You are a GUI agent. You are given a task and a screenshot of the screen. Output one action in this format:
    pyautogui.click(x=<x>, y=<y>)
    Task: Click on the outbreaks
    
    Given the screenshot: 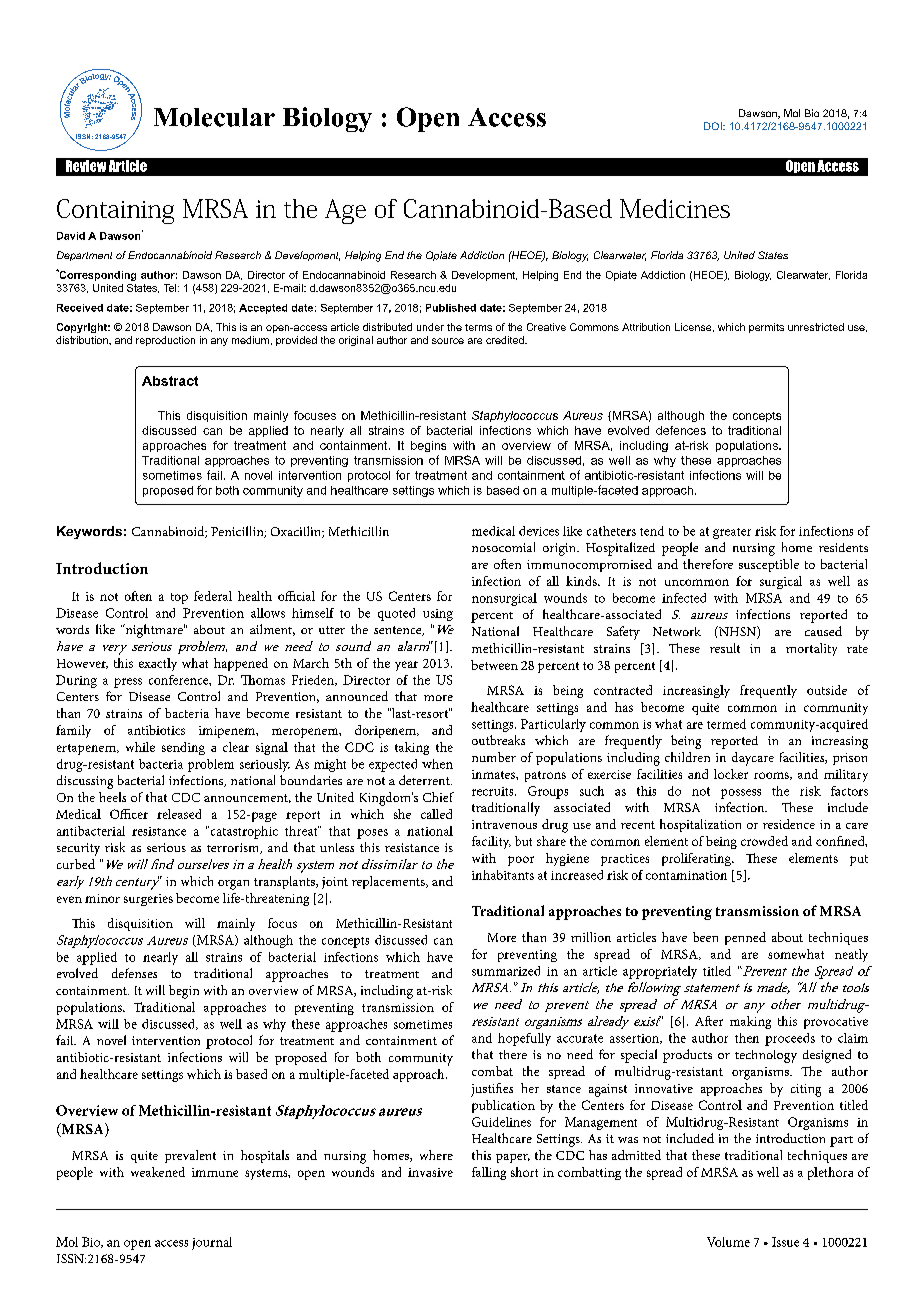 What is the action you would take?
    pyautogui.click(x=498, y=740)
